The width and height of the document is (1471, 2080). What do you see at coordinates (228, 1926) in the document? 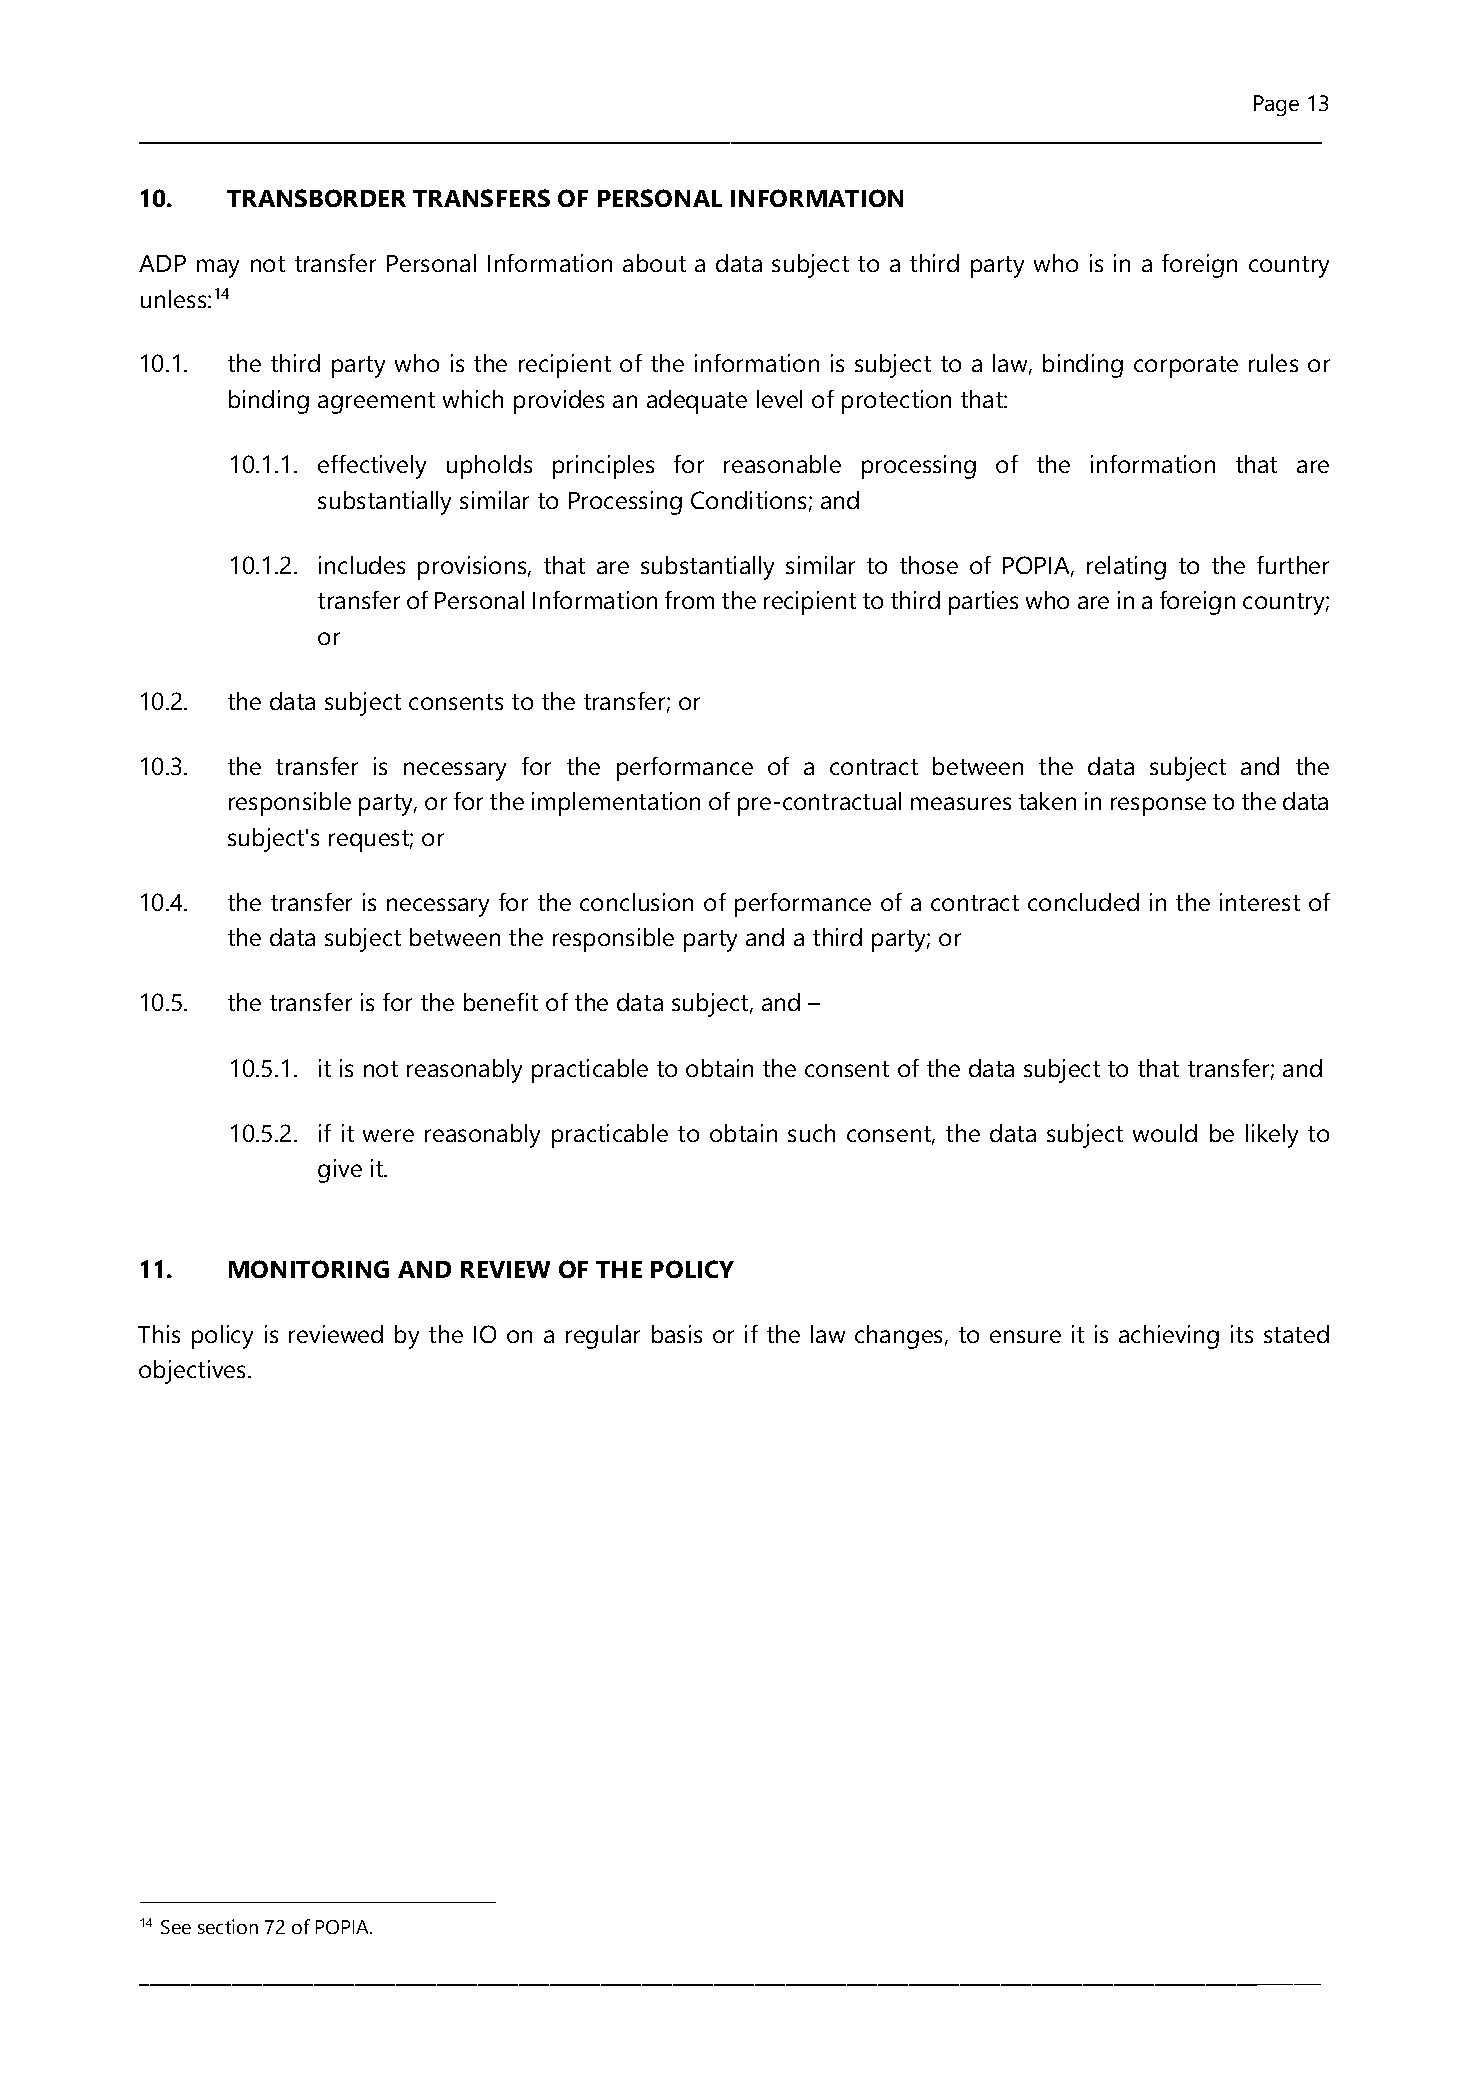
I see `section` at bounding box center [228, 1926].
